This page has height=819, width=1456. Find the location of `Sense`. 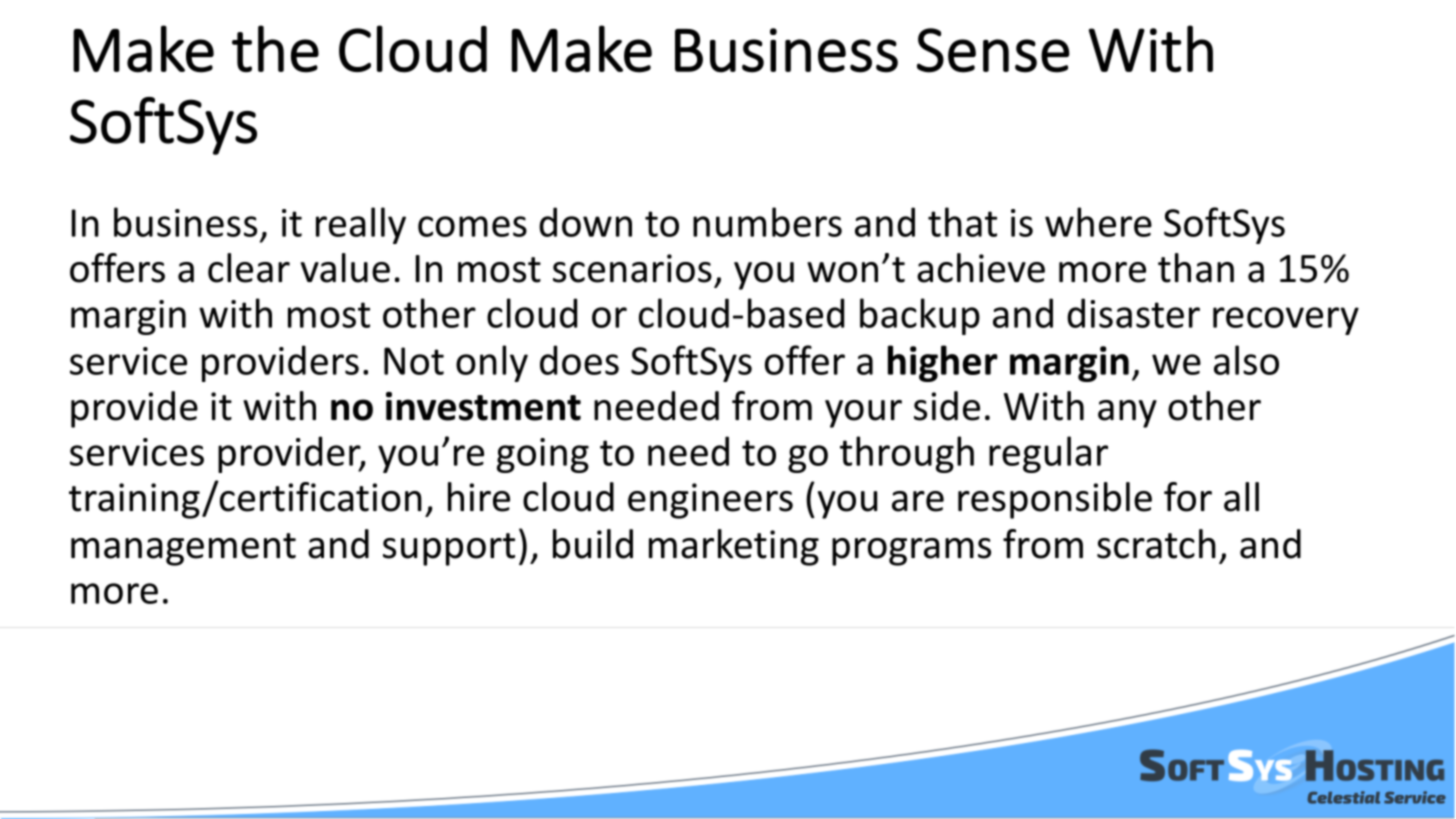

Sense is located at coordinates (993, 50).
